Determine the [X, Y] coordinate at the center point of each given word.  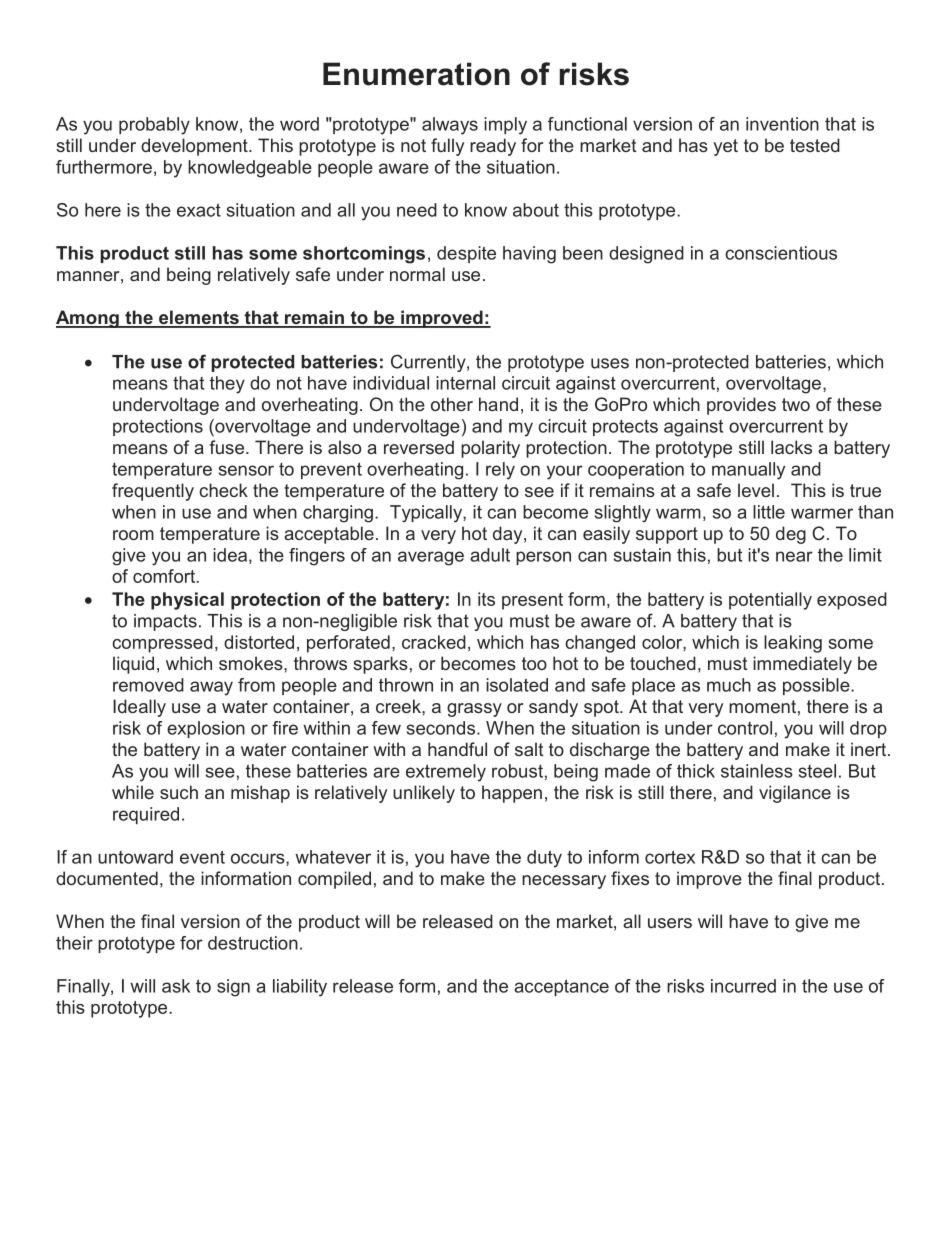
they [227, 385]
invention [782, 124]
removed [148, 685]
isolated [517, 685]
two [796, 404]
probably [154, 126]
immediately [802, 665]
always [450, 126]
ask [176, 986]
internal [465, 383]
